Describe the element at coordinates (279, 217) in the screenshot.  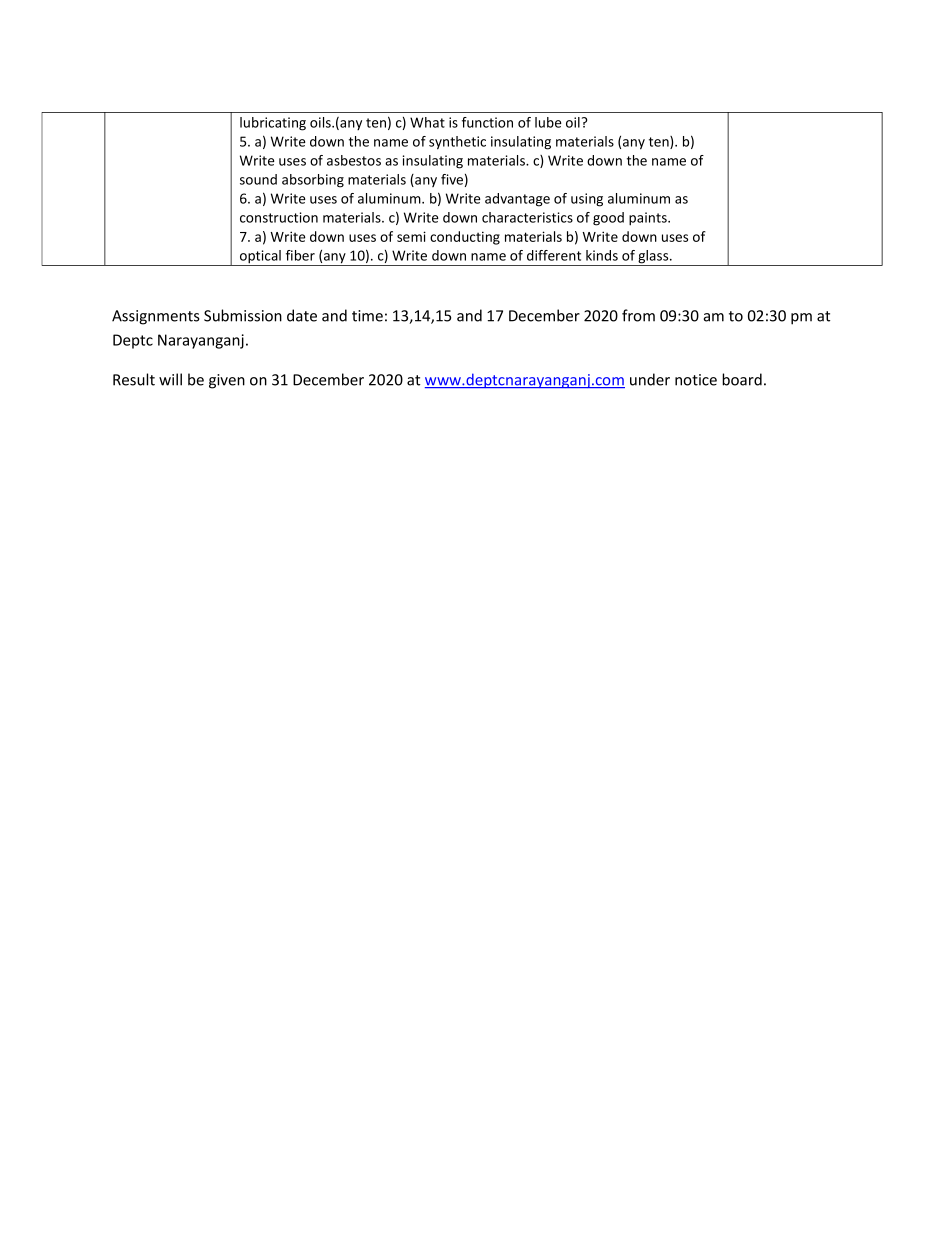
I see `construction` at that location.
